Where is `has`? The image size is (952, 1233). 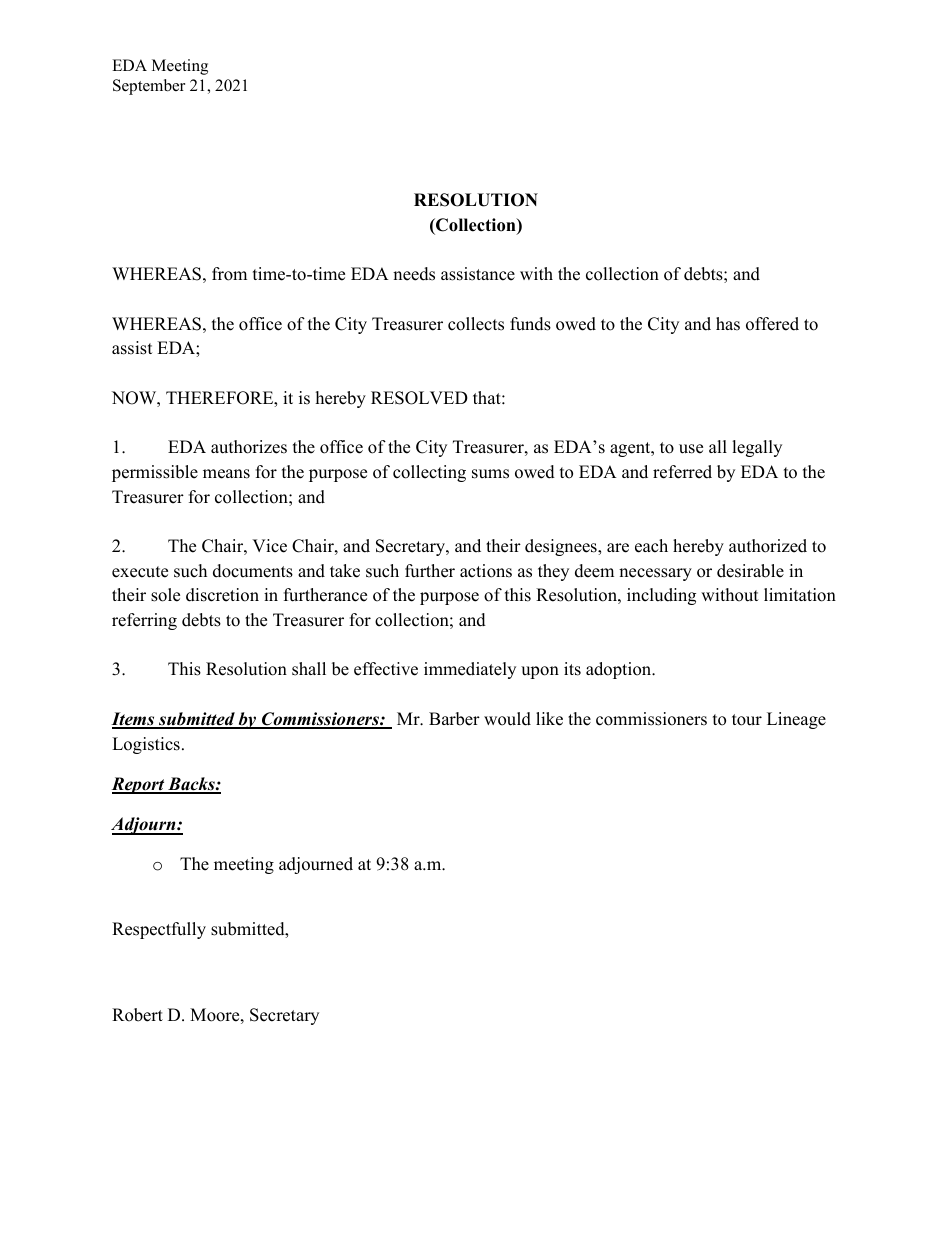
has is located at coordinates (728, 324).
